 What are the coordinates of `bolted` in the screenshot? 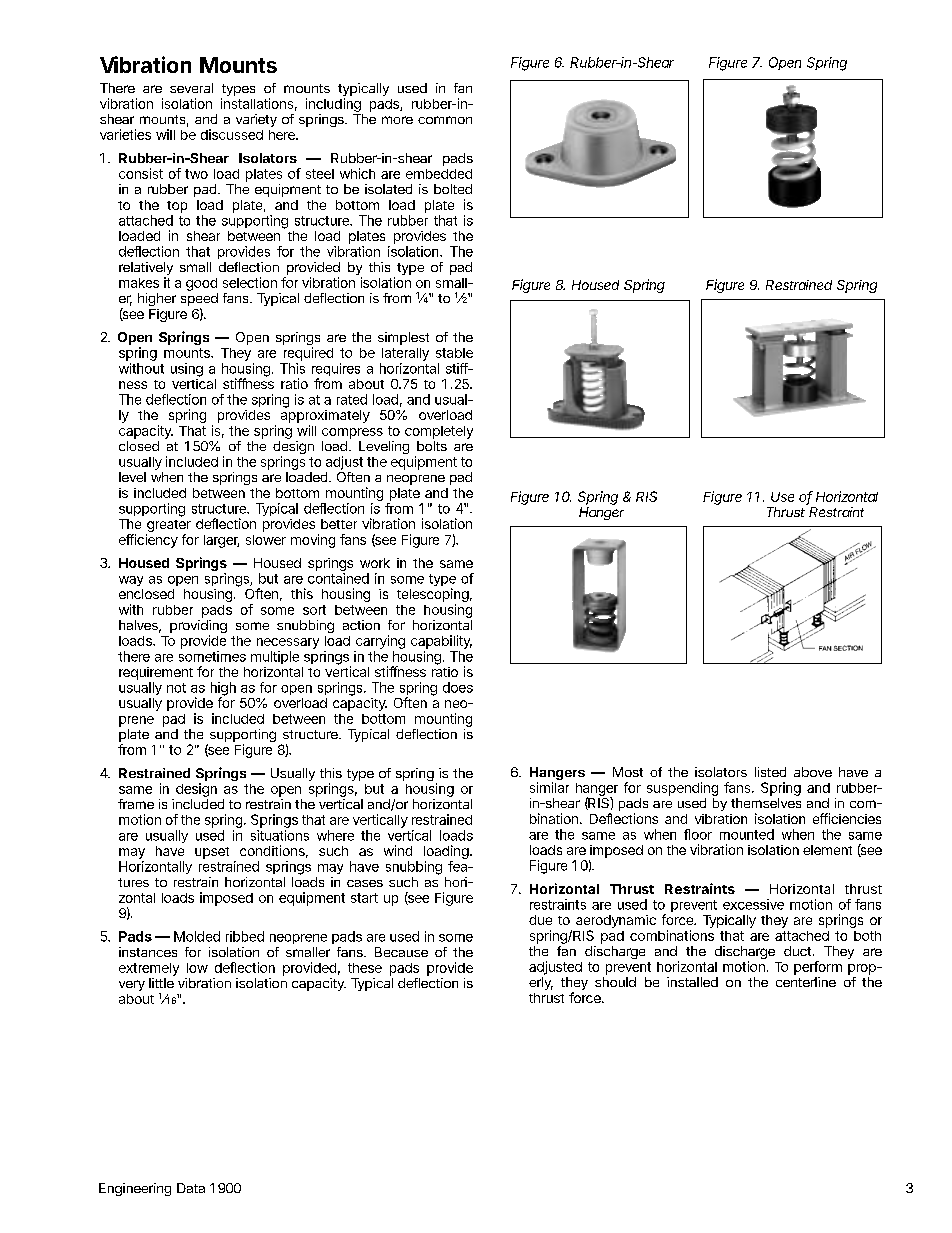 It's located at (453, 189).
